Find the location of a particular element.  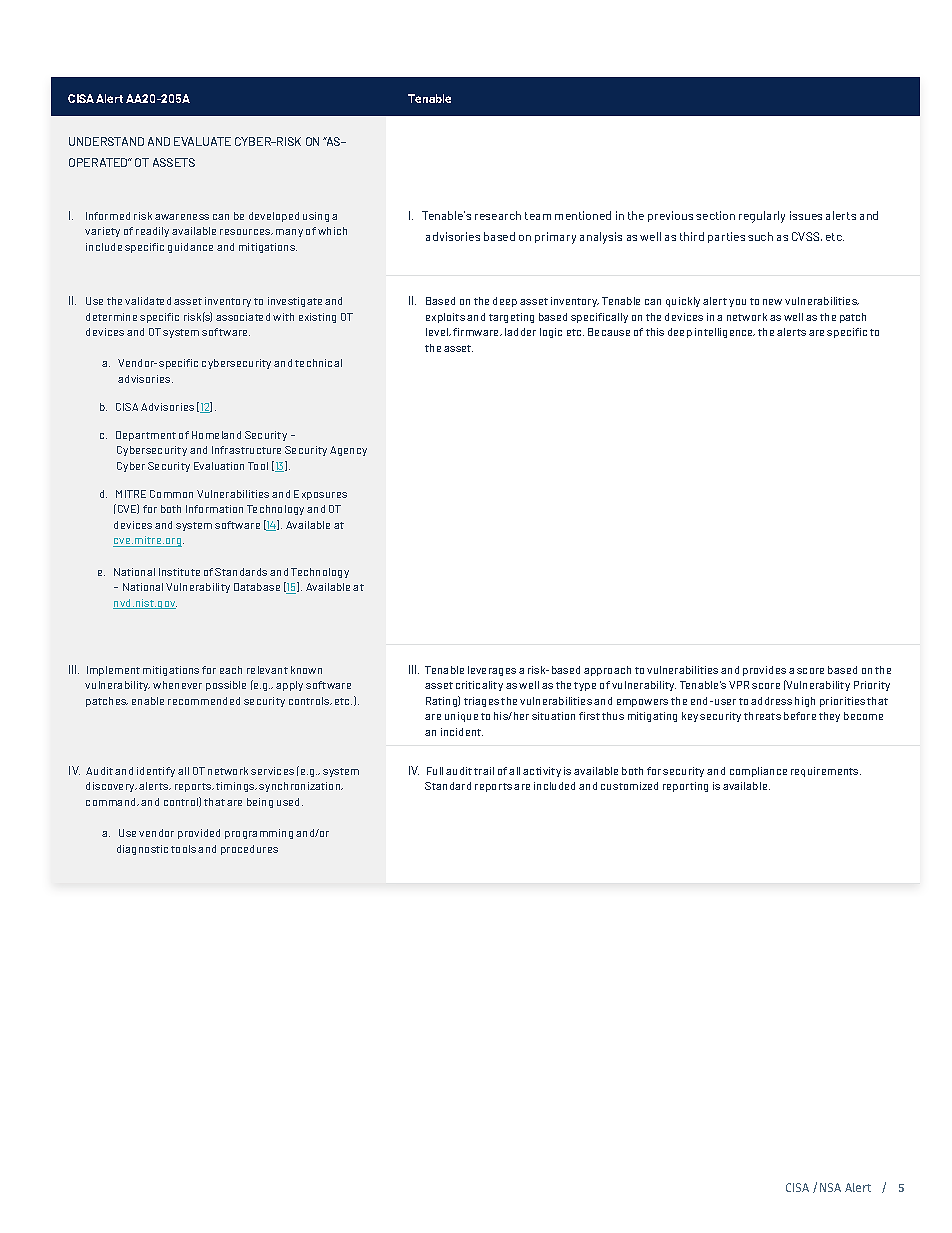

reporting is located at coordinates (685, 787).
